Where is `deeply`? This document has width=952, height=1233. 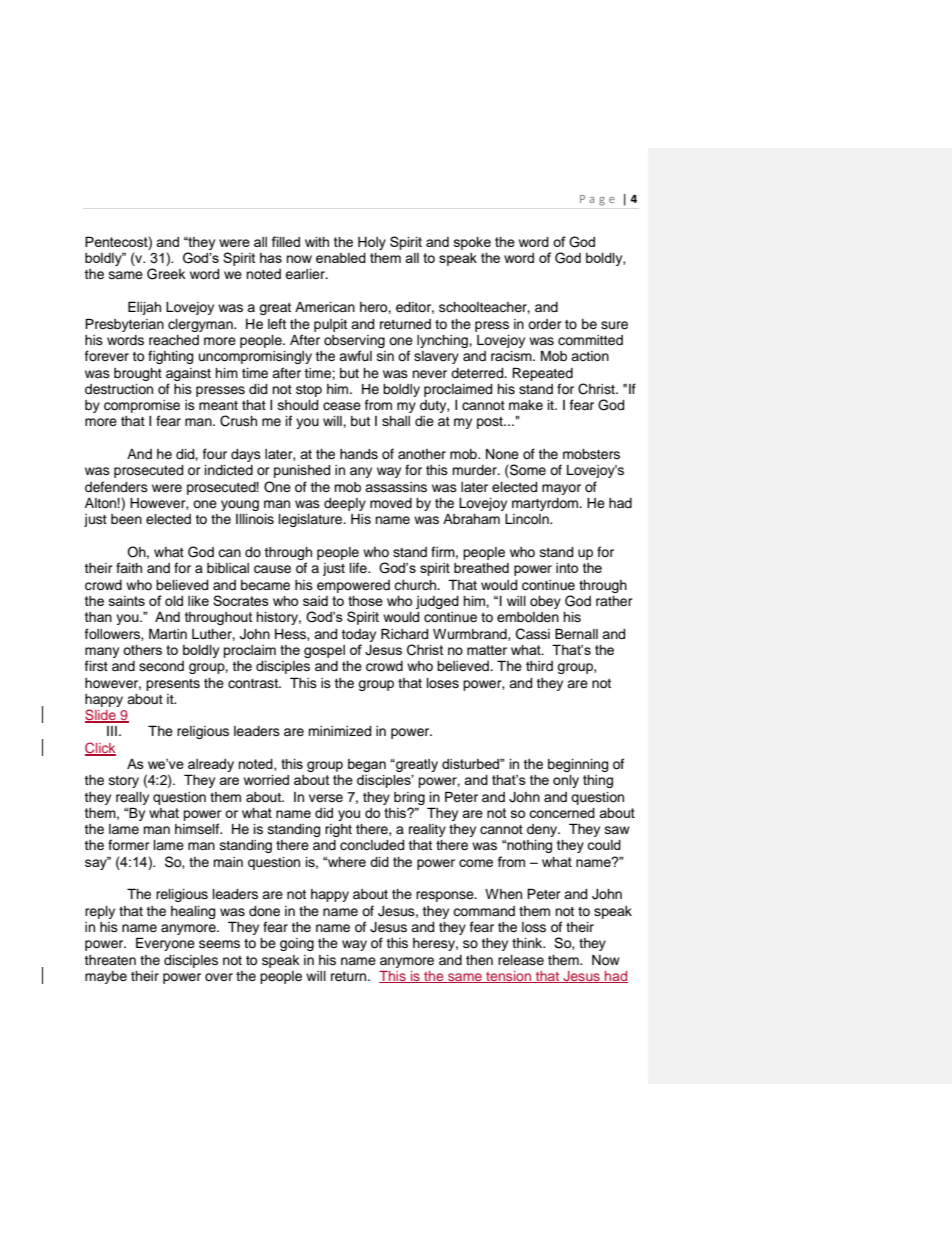 deeply is located at coordinates (345, 504).
